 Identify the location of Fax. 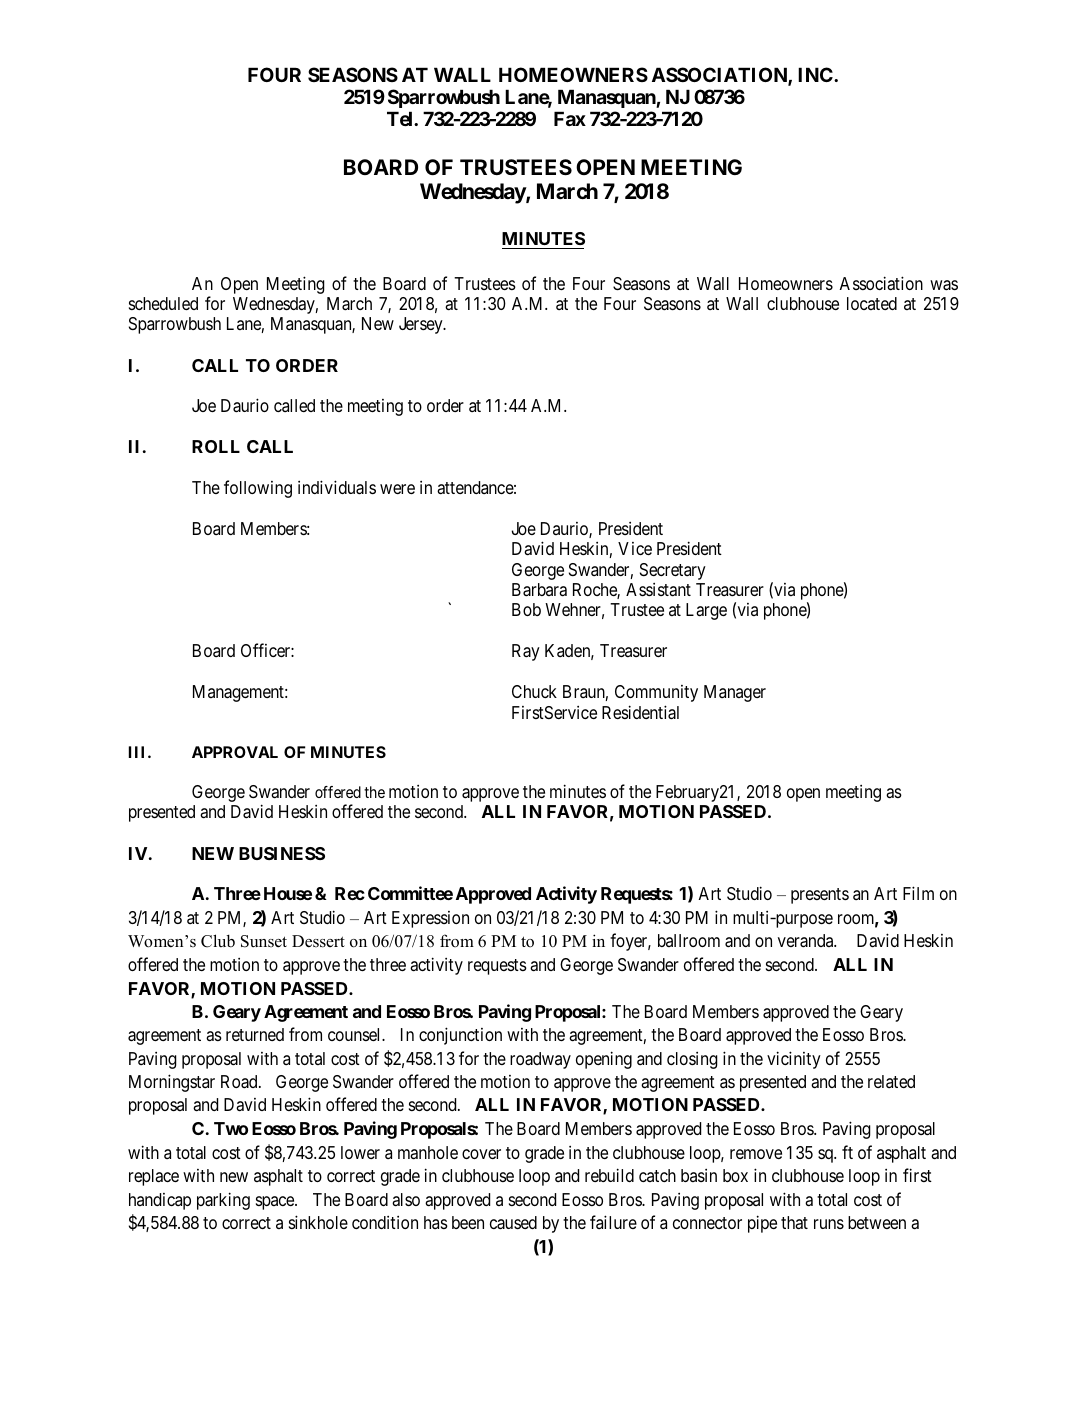
(570, 118).
